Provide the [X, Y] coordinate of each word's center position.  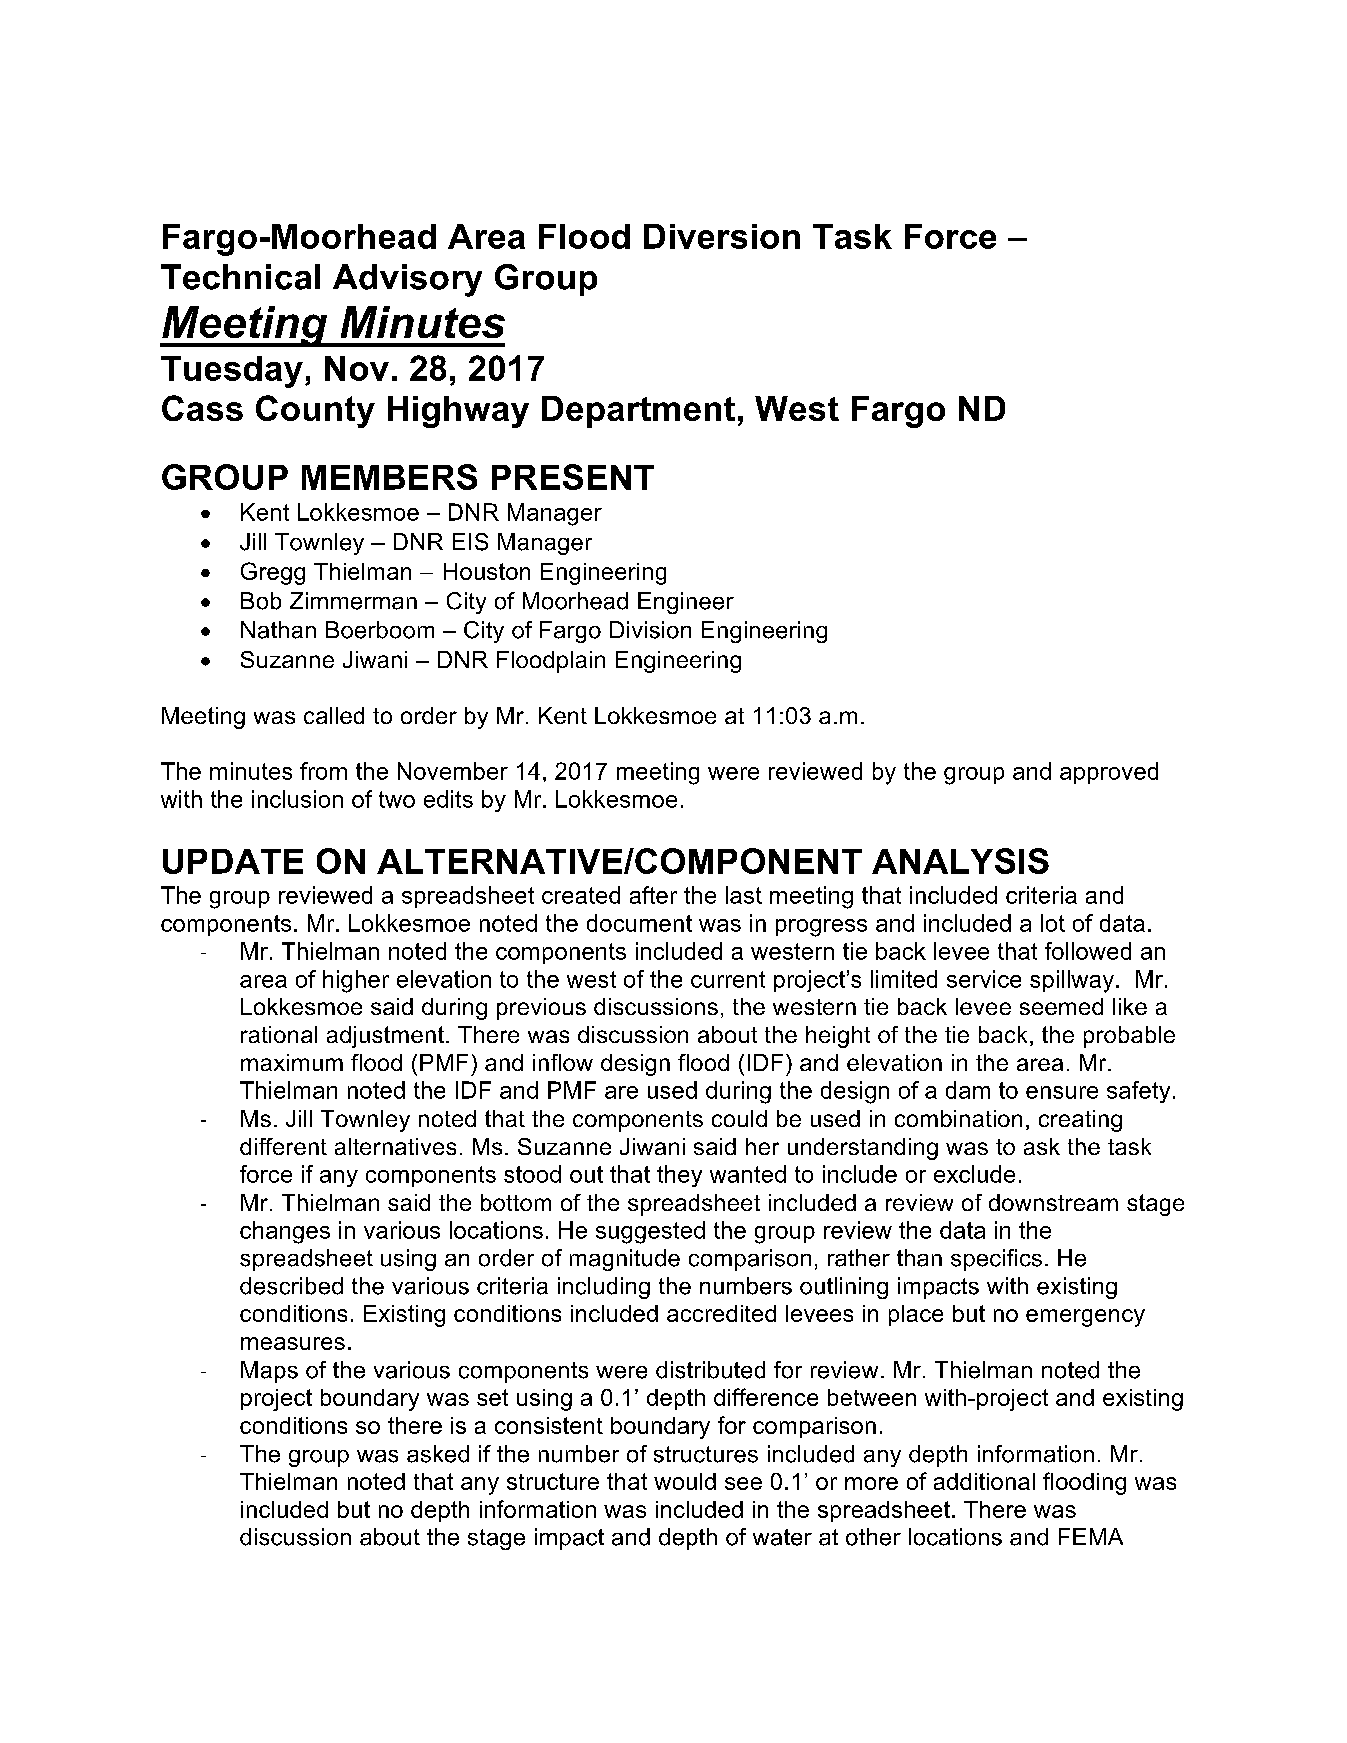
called [334, 715]
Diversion [722, 236]
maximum [292, 1062]
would [685, 1481]
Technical [240, 277]
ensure [1062, 1092]
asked [438, 1454]
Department [638, 412]
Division [650, 630]
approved [1109, 773]
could [739, 1118]
